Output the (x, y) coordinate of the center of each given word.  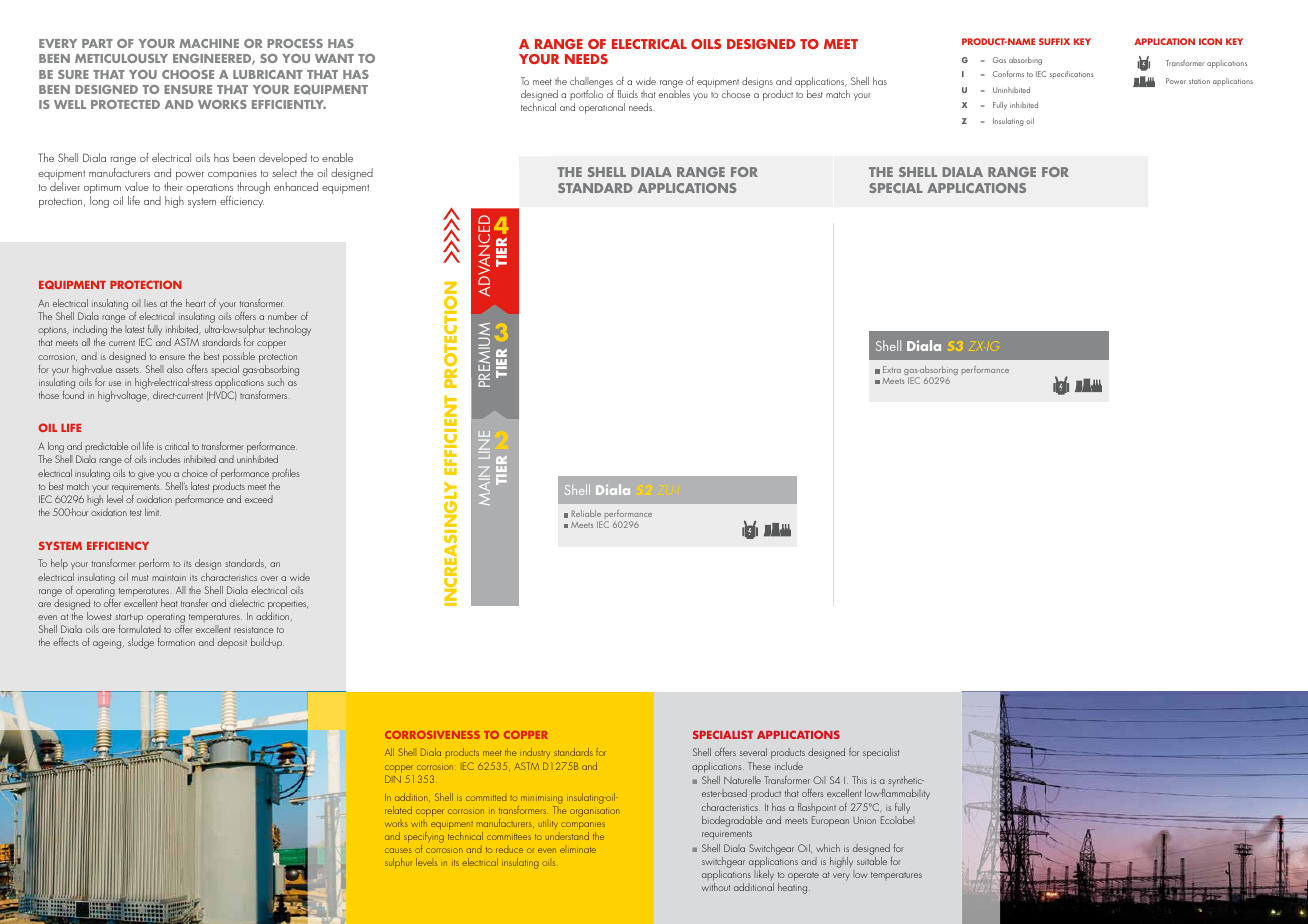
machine (209, 43)
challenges (592, 84)
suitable (872, 861)
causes (398, 850)
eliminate (578, 850)
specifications (1072, 75)
